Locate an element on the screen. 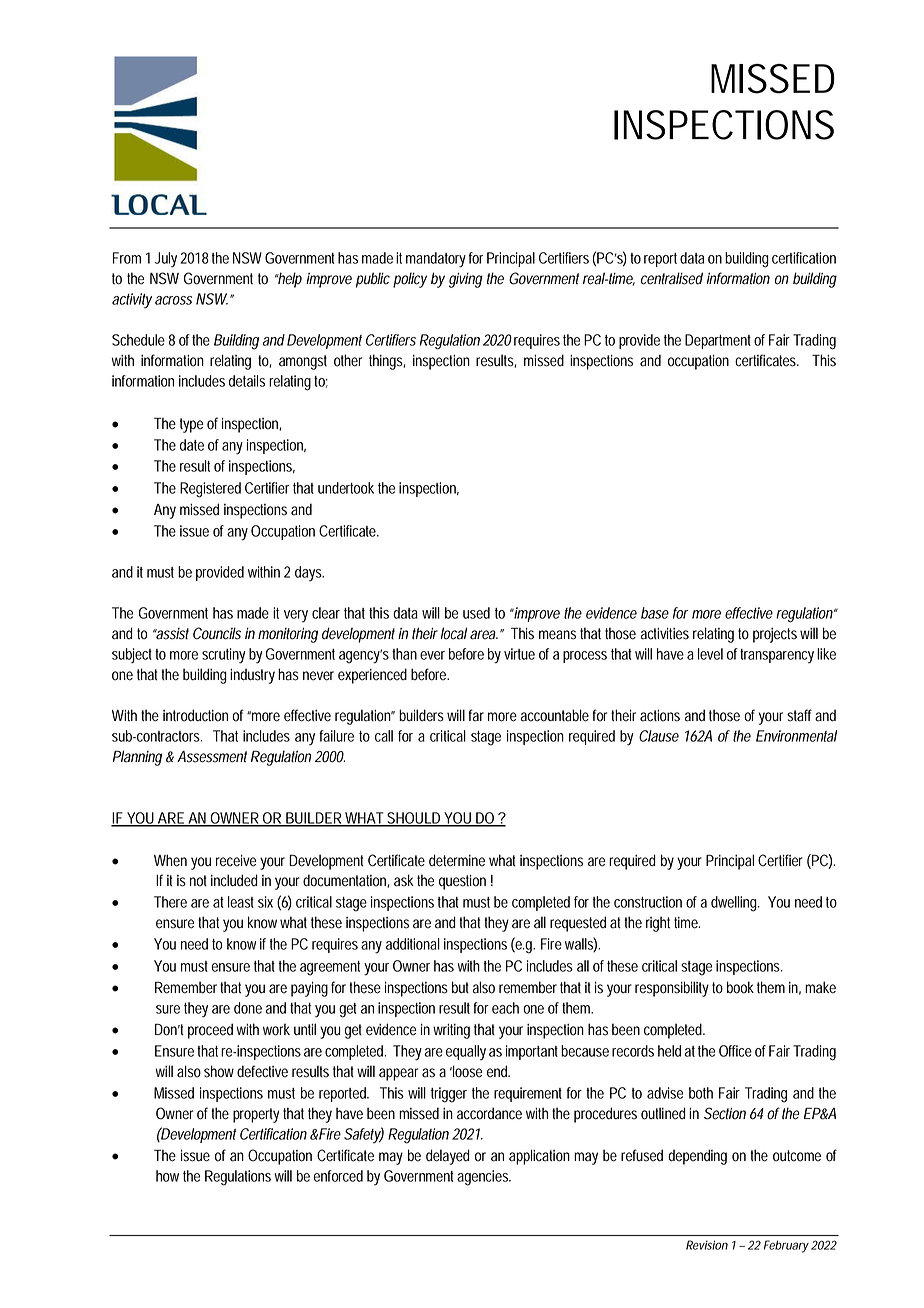  done is located at coordinates (248, 1008).
